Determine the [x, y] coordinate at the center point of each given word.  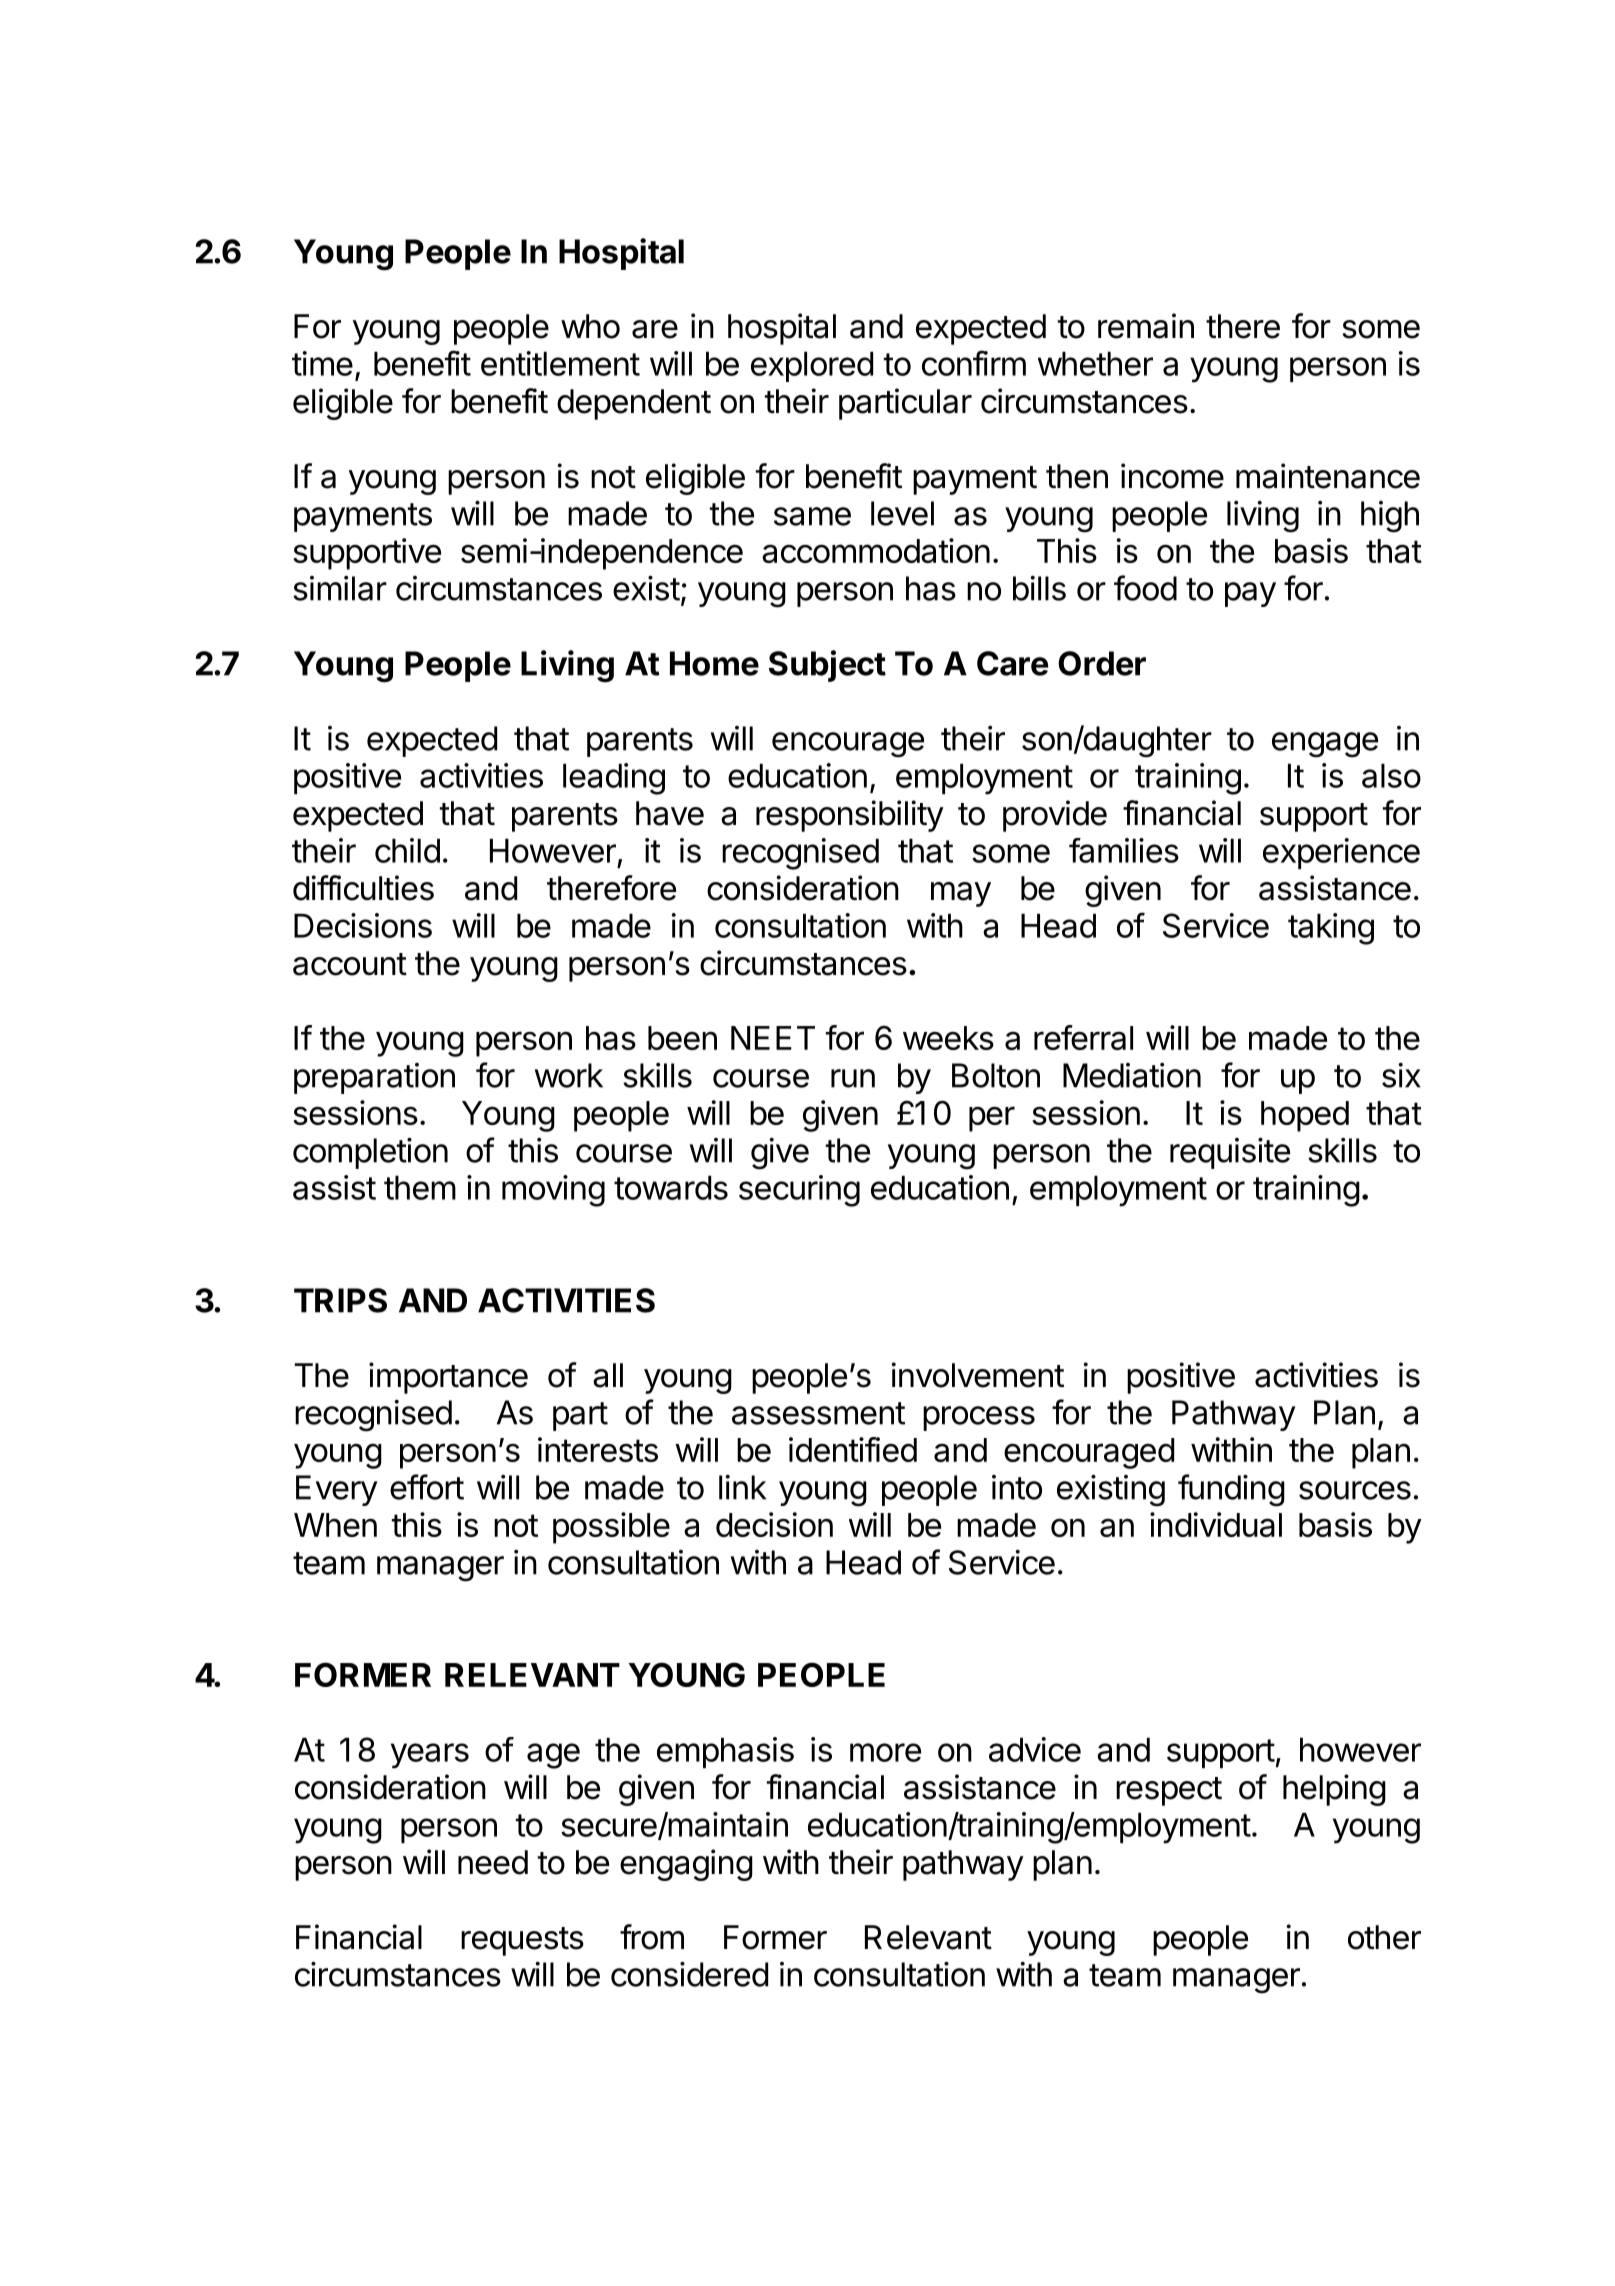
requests [522, 1941]
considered [689, 1974]
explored [812, 366]
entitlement [560, 363]
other [1384, 1937]
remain [1146, 326]
